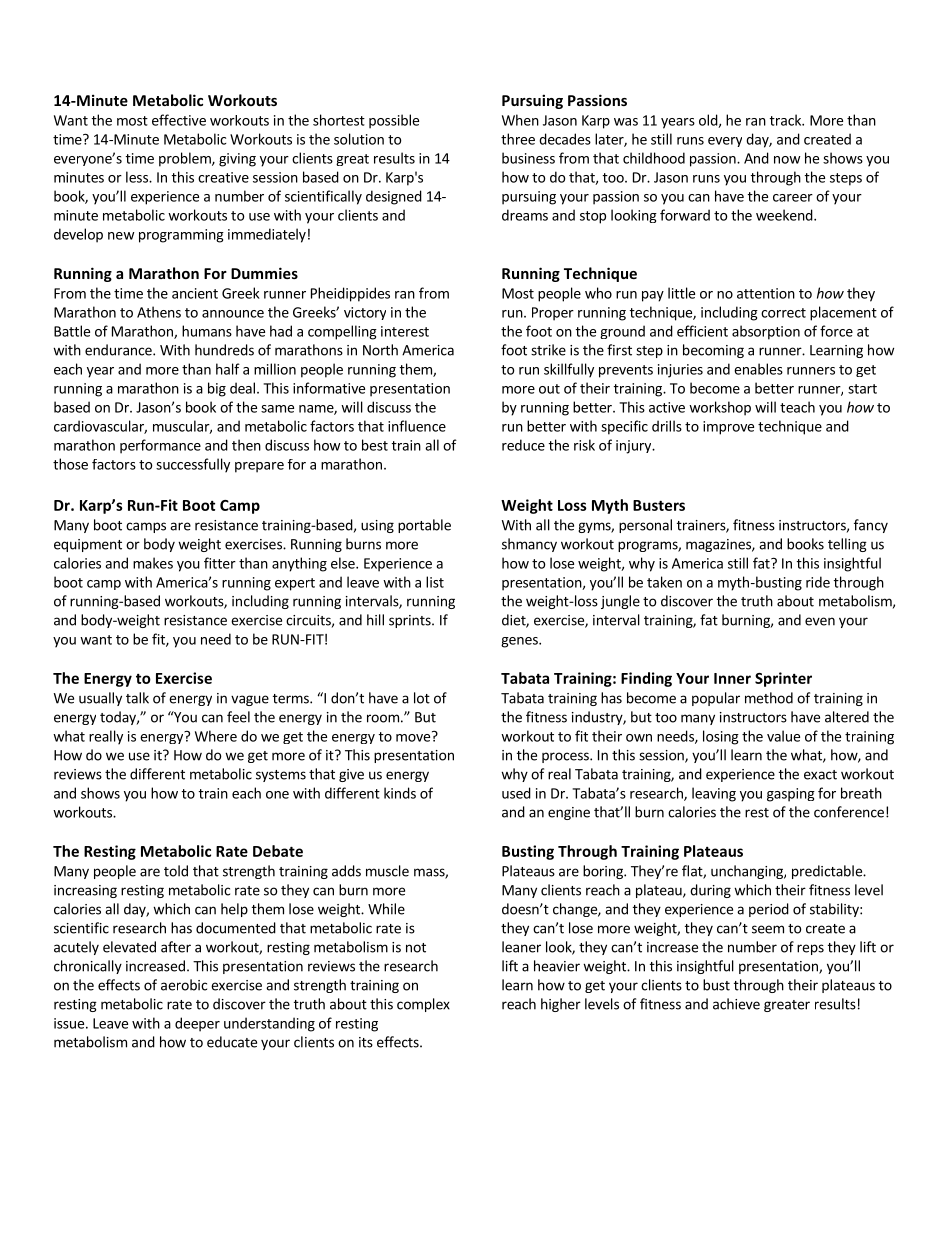 The image size is (952, 1233). I want to click on told, so click(176, 871).
